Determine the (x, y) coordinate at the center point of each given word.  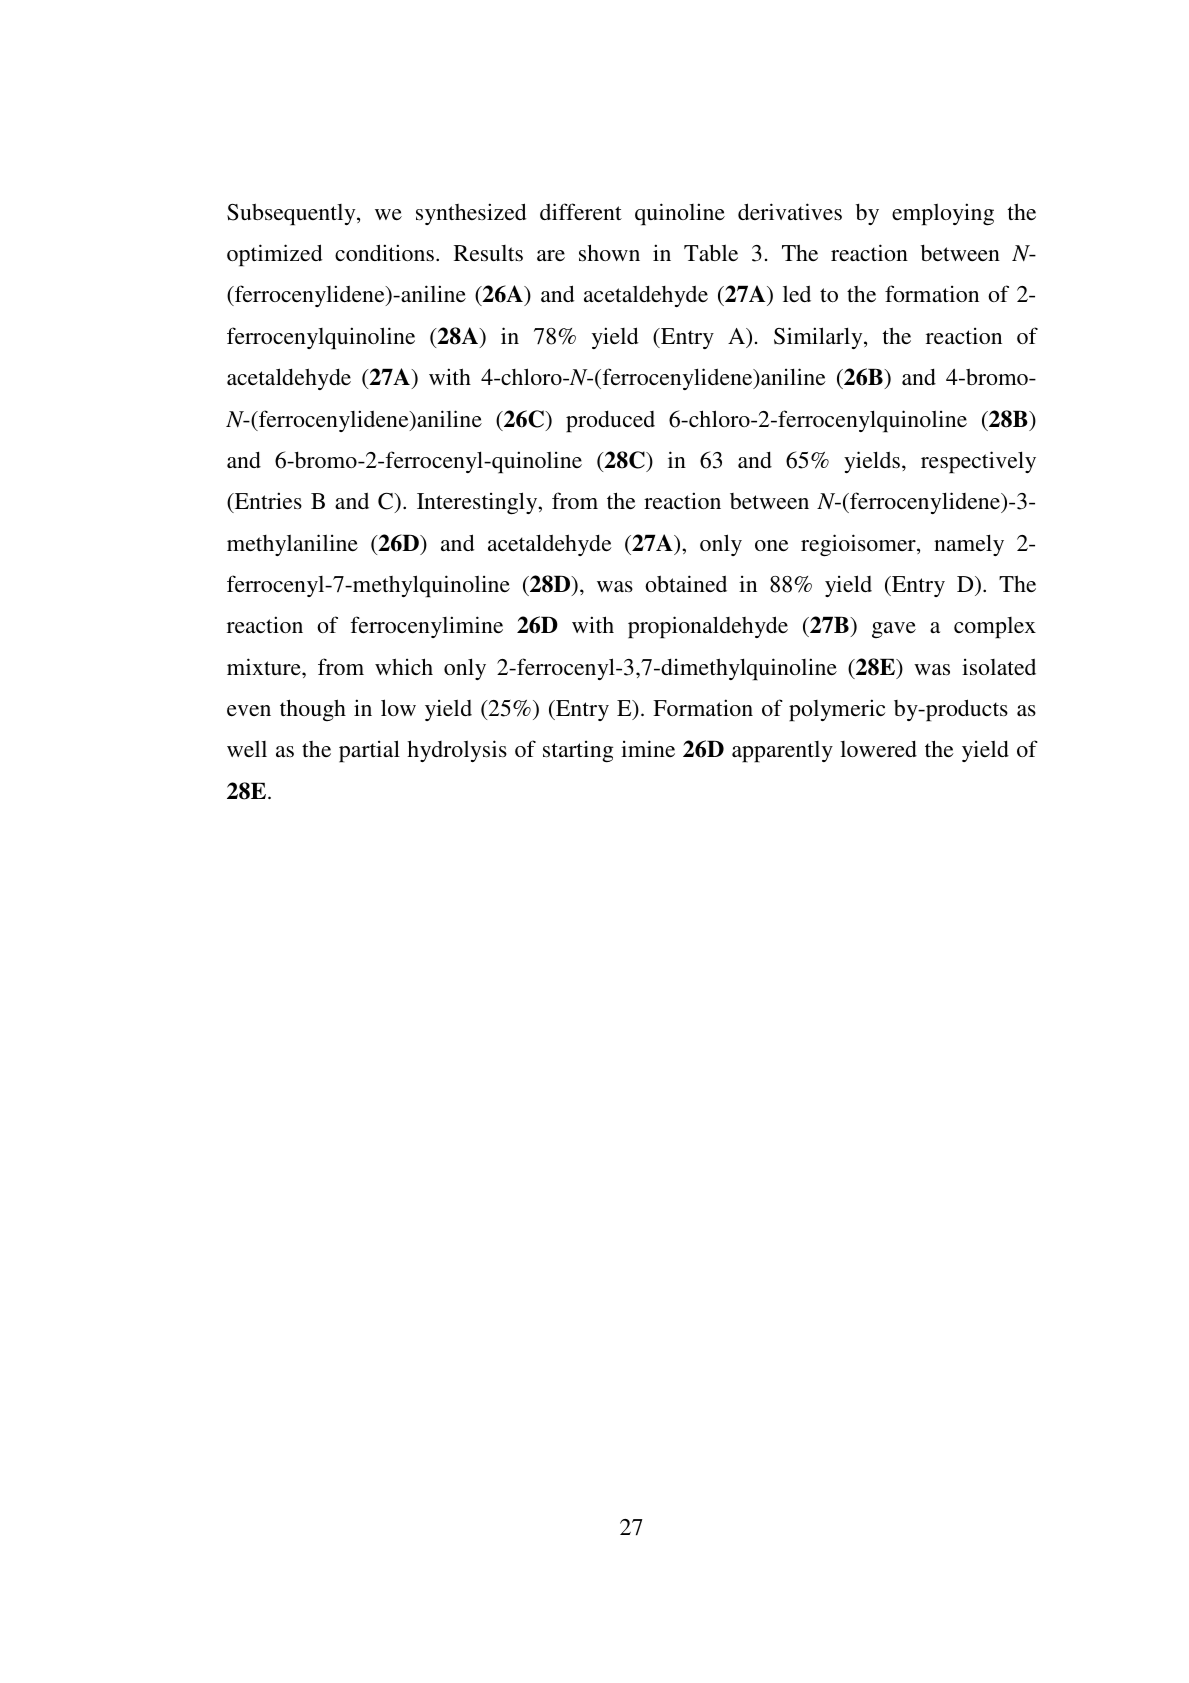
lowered (878, 748)
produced (610, 421)
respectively (978, 462)
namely (969, 545)
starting (578, 751)
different (581, 211)
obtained (686, 583)
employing (943, 214)
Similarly (819, 338)
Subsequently (292, 214)
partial (369, 751)
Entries (267, 502)
